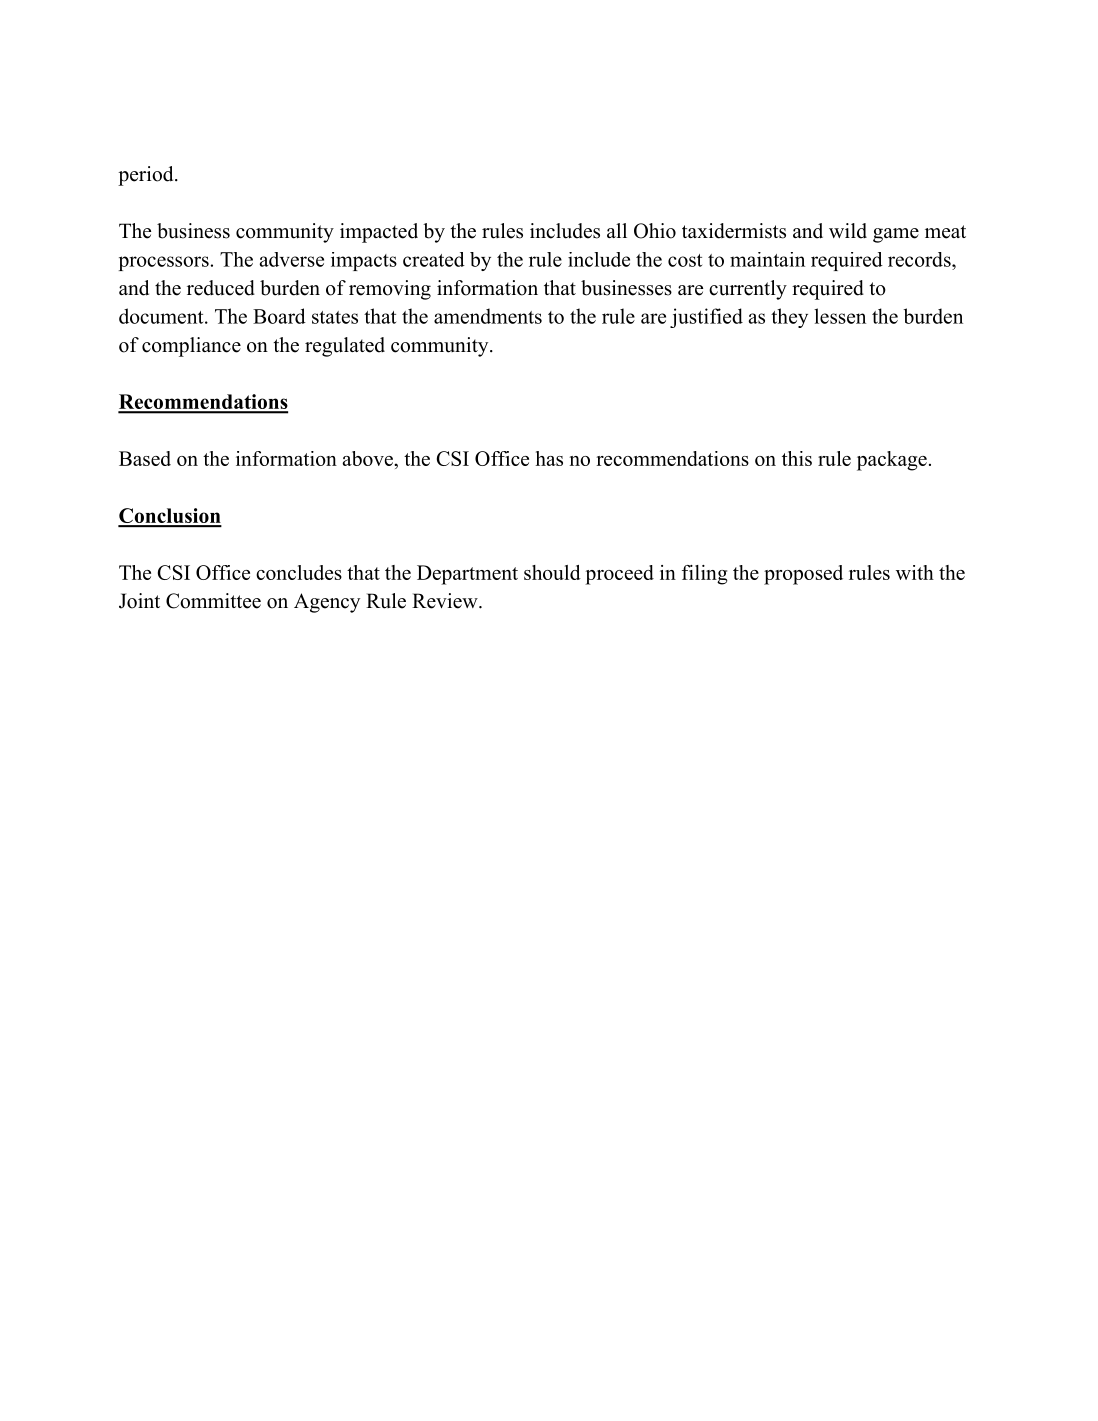 The height and width of the screenshot is (1421, 1098). I want to click on Conclusion, so click(170, 517).
